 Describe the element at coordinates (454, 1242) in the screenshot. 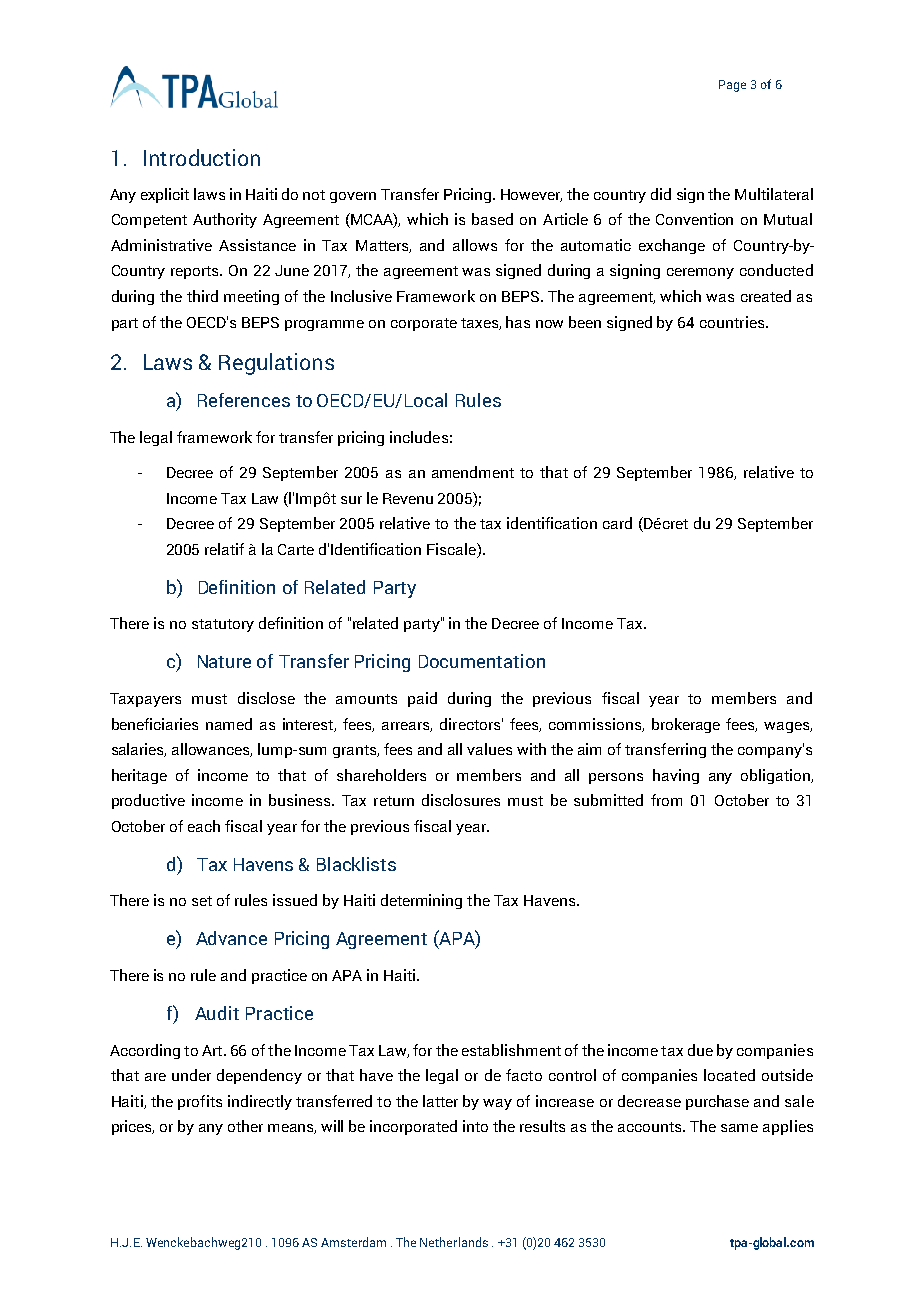

I see `Netherlands` at that location.
